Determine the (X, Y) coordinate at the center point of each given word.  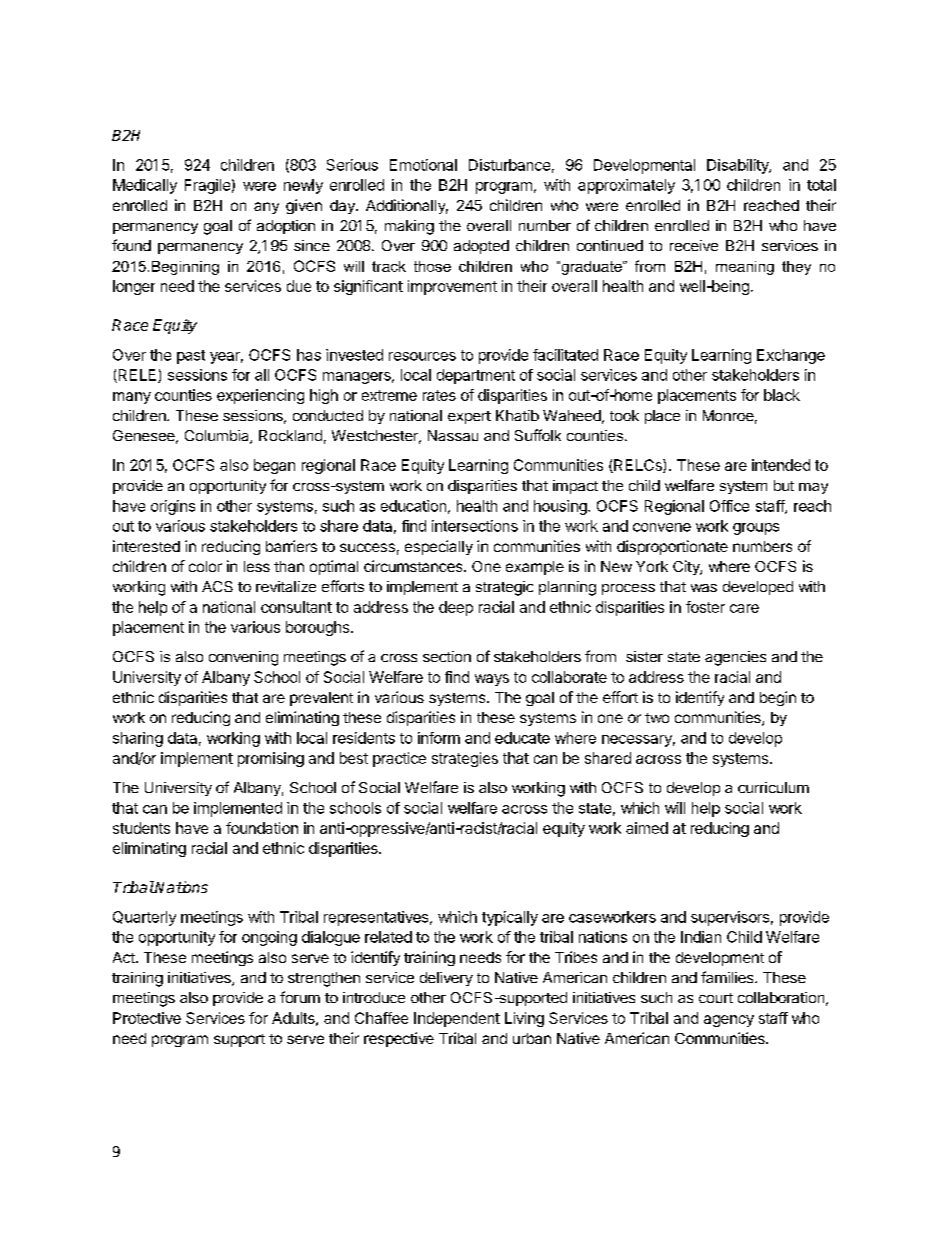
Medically (145, 186)
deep (456, 608)
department (476, 376)
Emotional (423, 165)
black (782, 395)
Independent (457, 1019)
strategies (465, 759)
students (141, 828)
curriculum (773, 787)
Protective (147, 1018)
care (744, 608)
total (821, 185)
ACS (217, 586)
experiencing (260, 396)
